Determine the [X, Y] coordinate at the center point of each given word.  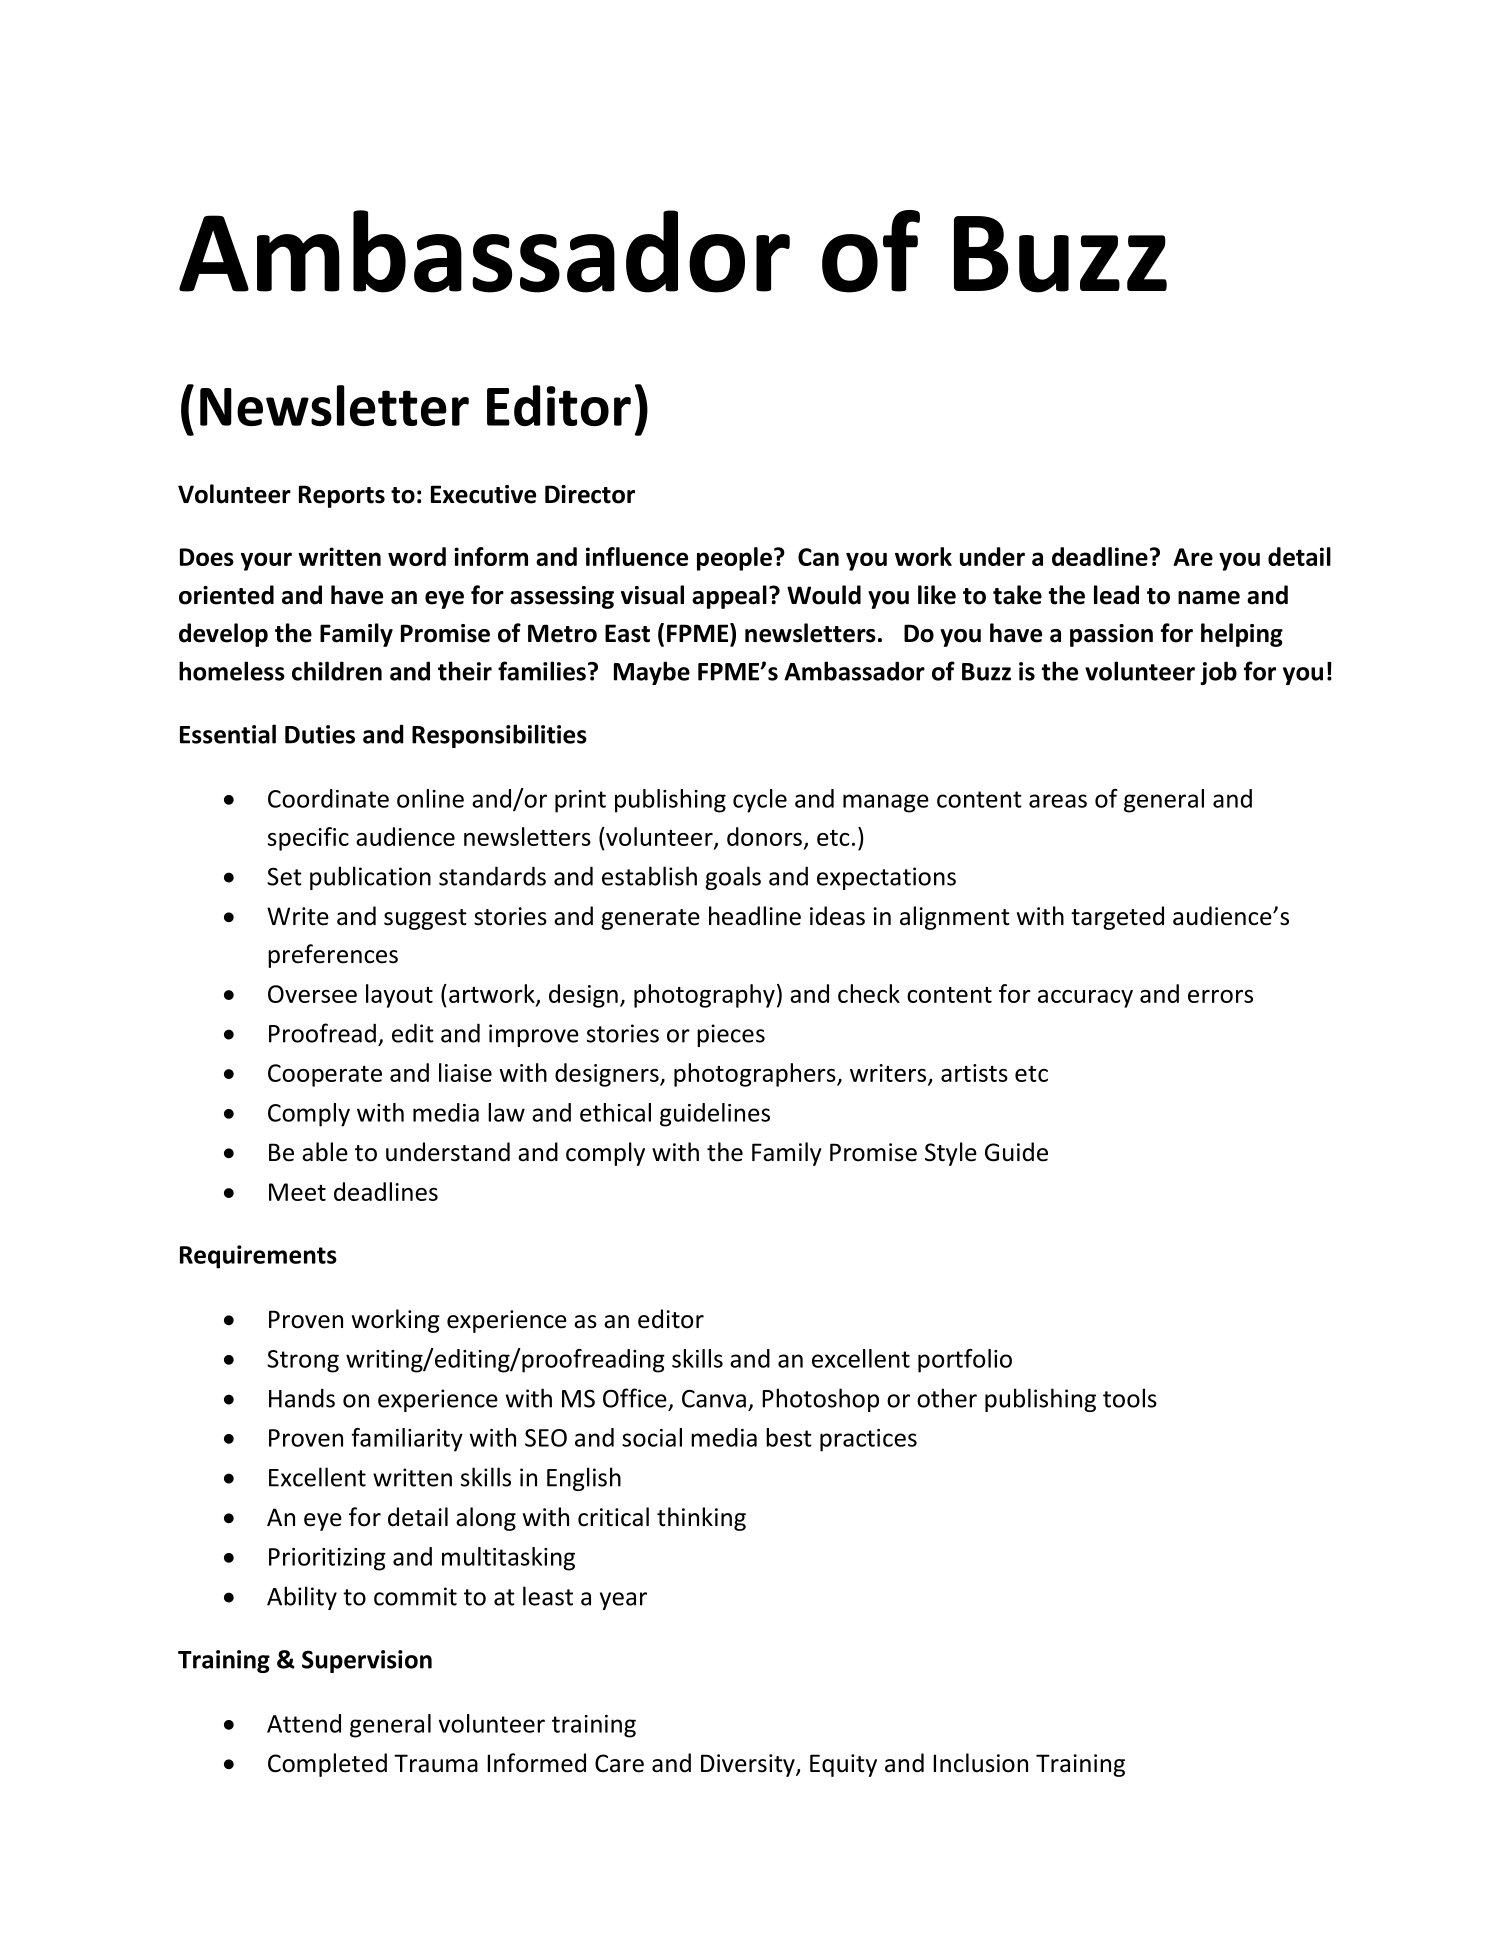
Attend [304, 1723]
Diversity [749, 1765]
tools [1130, 1398]
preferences [333, 956]
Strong [303, 1361]
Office [635, 1398]
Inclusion [980, 1763]
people [734, 559]
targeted [1117, 918]
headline [755, 916]
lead [1116, 595]
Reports [342, 496]
